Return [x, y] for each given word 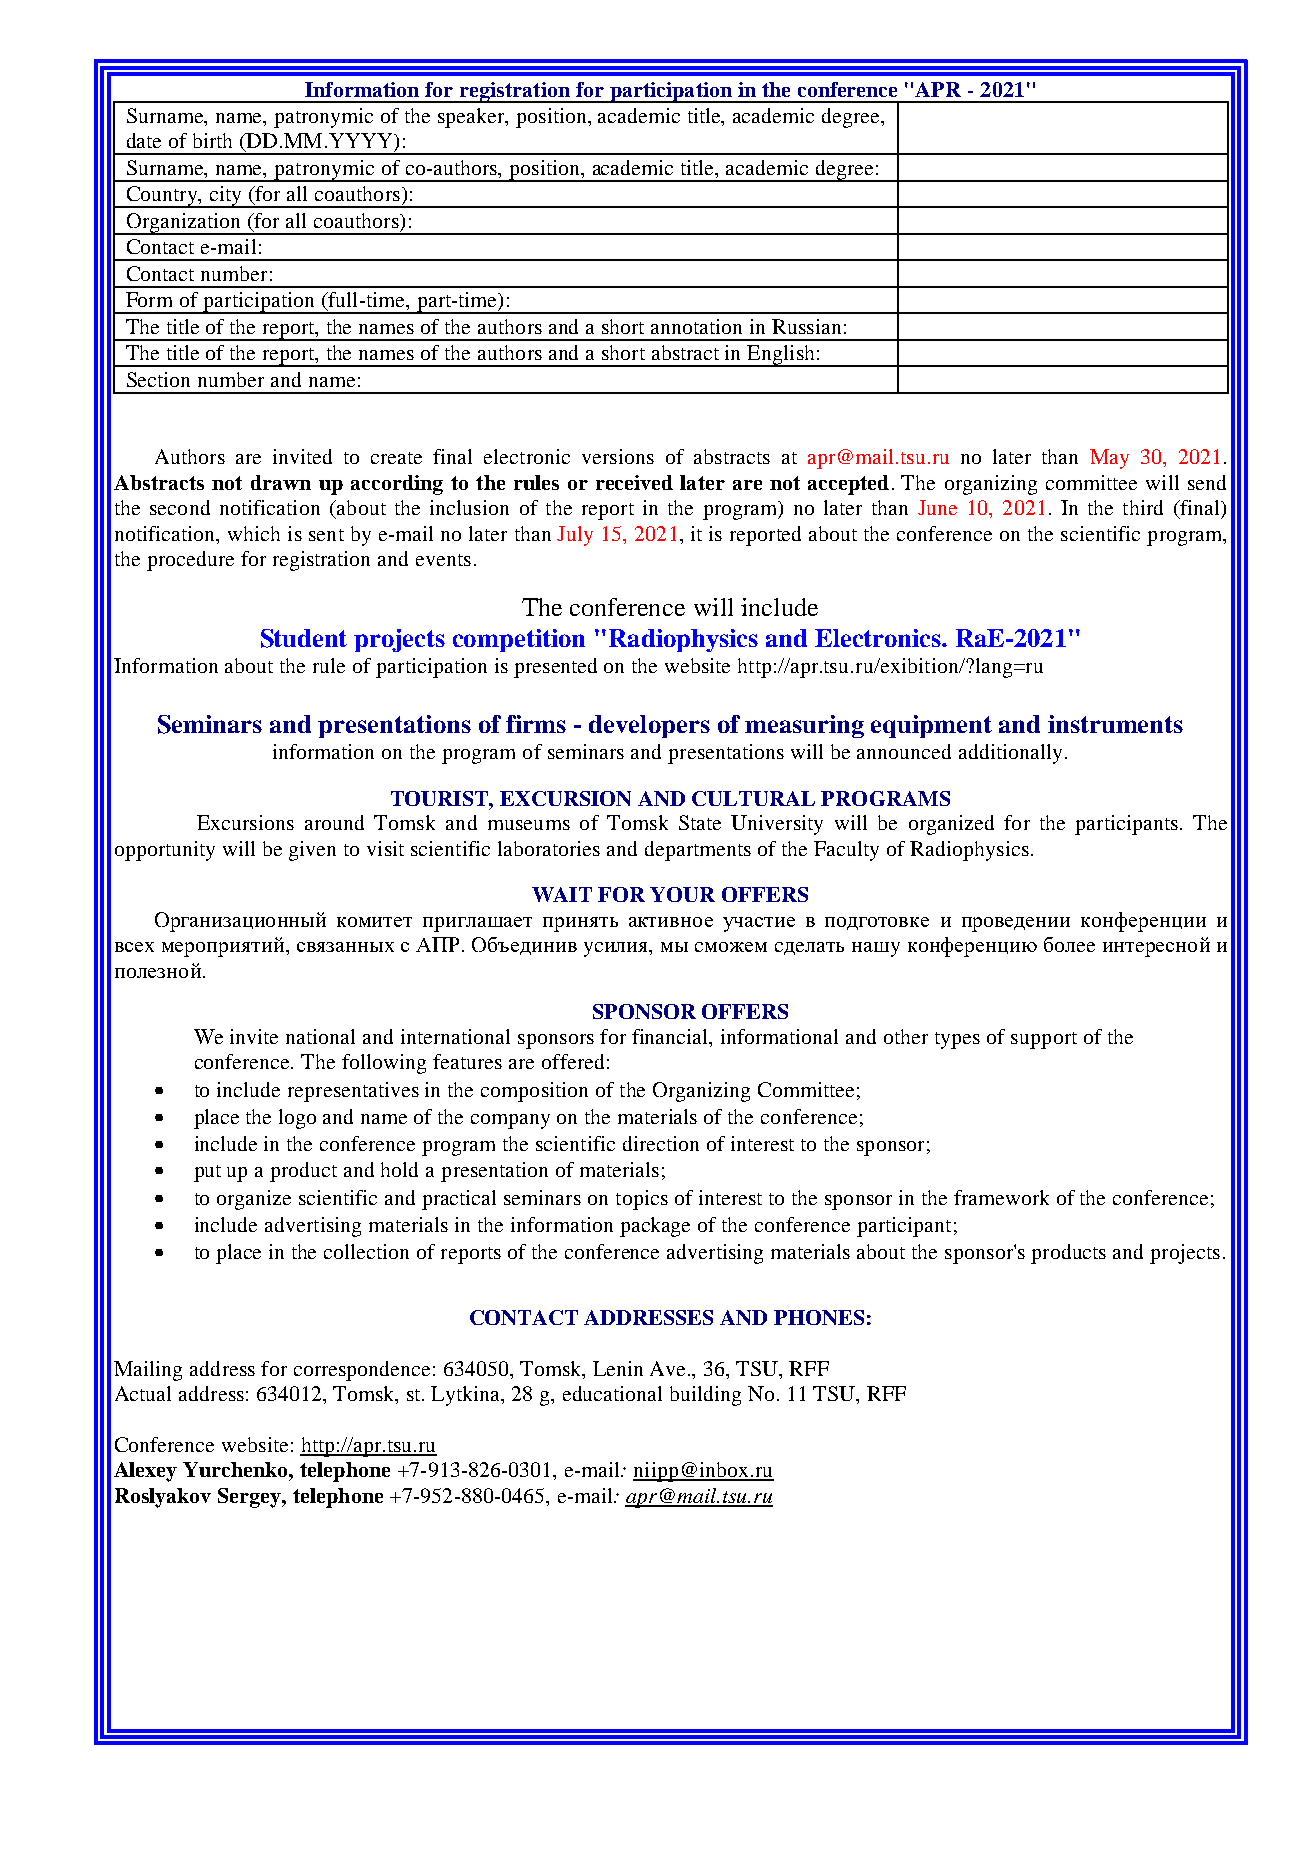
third [1143, 507]
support [1044, 1040]
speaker [472, 118]
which [254, 533]
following [384, 1064]
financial [671, 1038]
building [705, 1396]
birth [212, 140]
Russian [806, 326]
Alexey [145, 1472]
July [575, 536]
